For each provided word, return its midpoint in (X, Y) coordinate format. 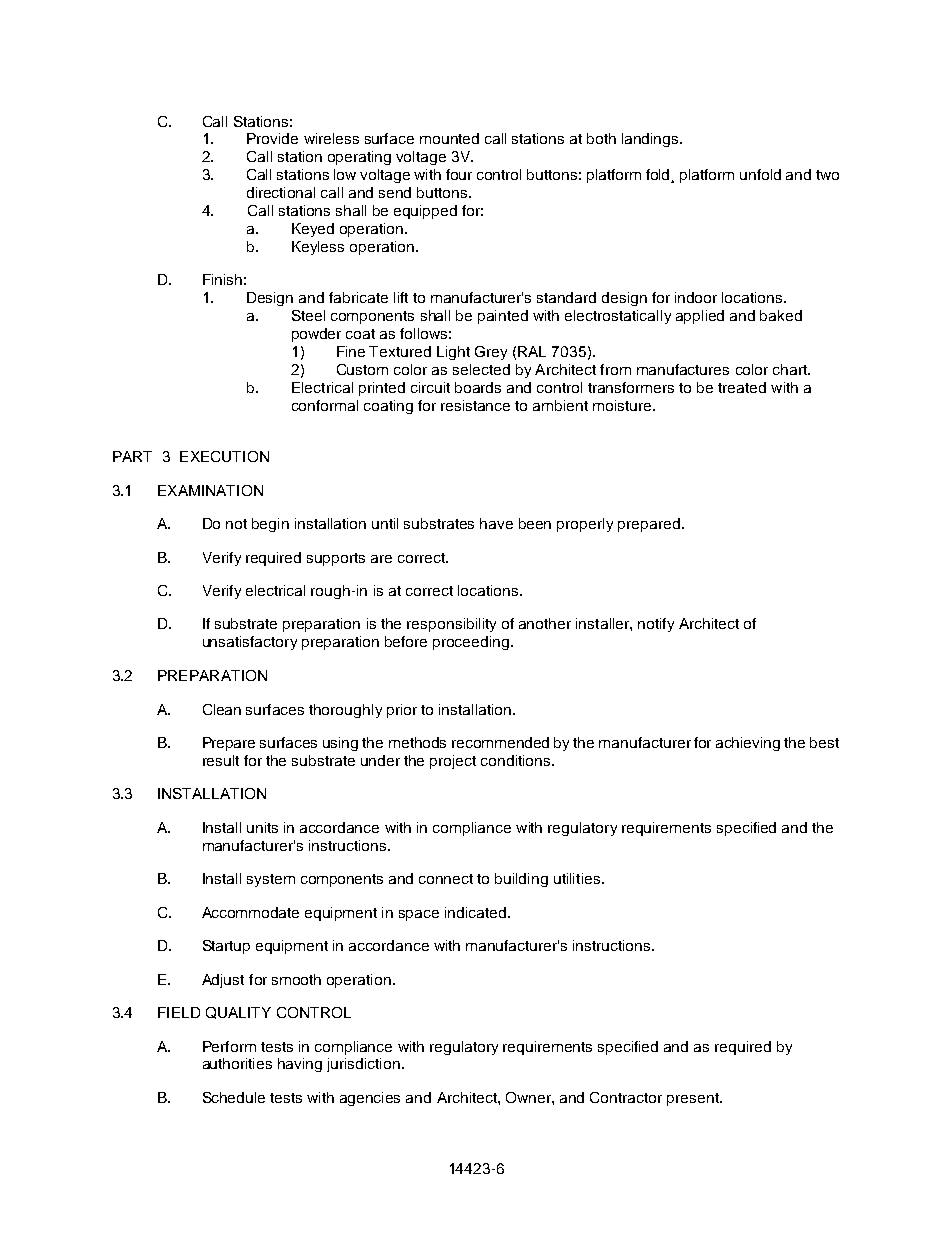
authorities (237, 1063)
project (453, 762)
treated (742, 387)
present (694, 1099)
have (496, 523)
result (221, 760)
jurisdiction (365, 1065)
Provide (272, 138)
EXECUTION (224, 456)
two (827, 175)
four (459, 174)
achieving (748, 744)
